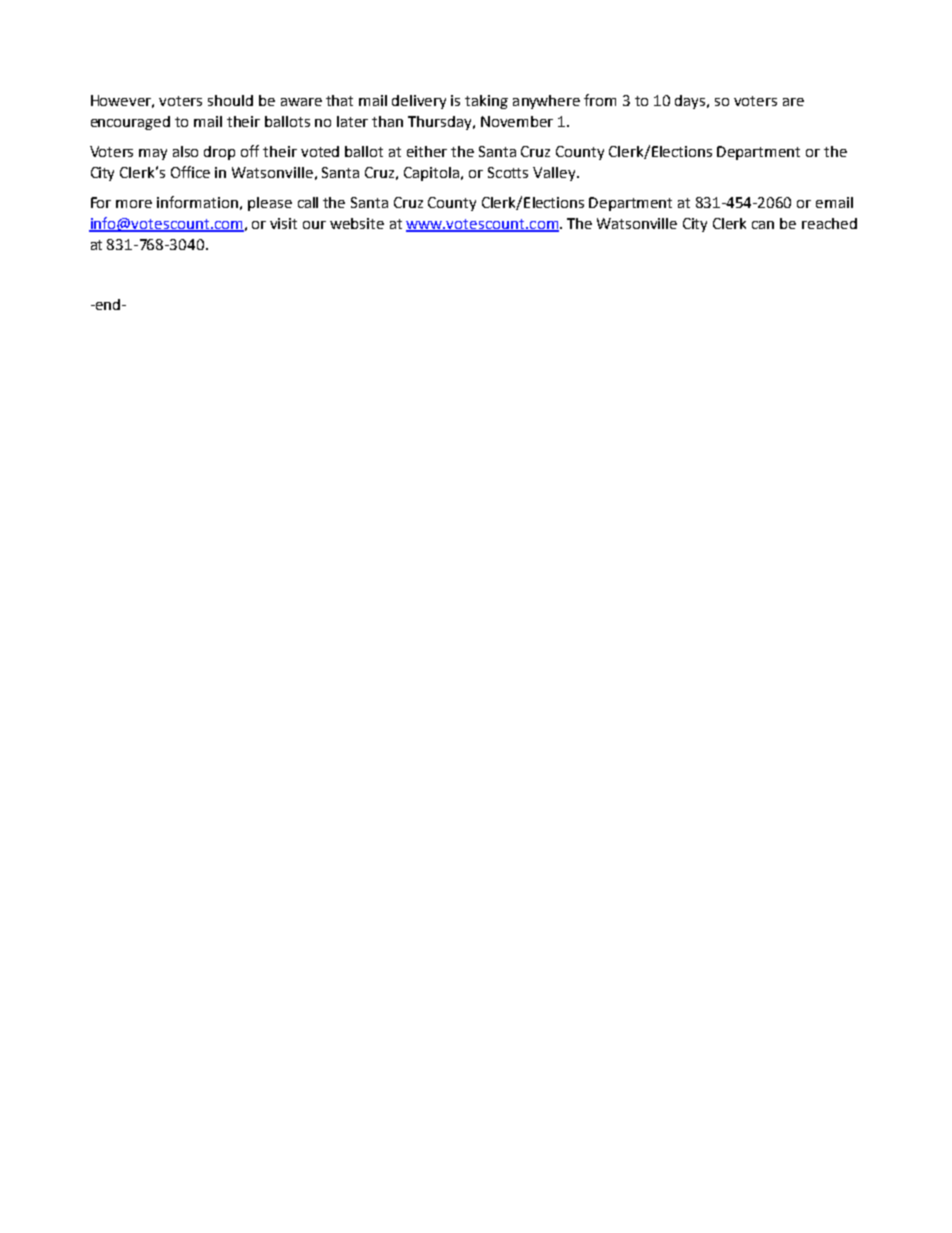 Image resolution: width=952 pixels, height=1233 pixels. What do you see at coordinates (600, 100) in the image?
I see `from` at bounding box center [600, 100].
